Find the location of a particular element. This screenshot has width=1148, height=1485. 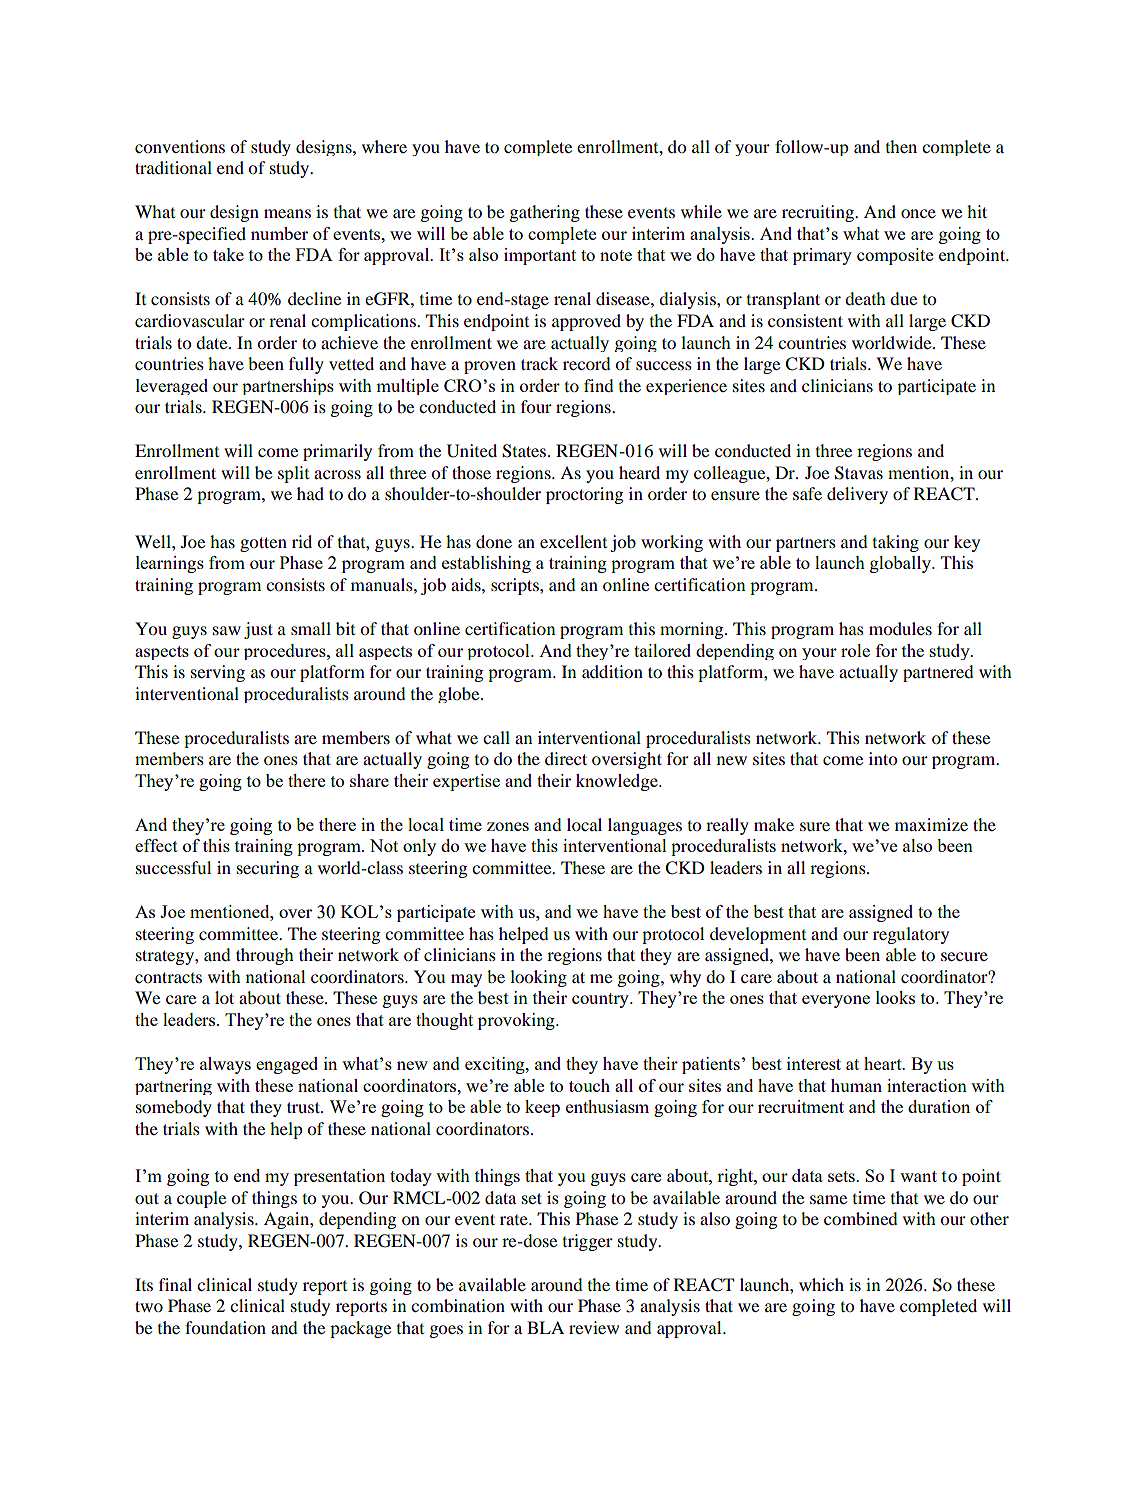

BLA is located at coordinates (545, 1327).
